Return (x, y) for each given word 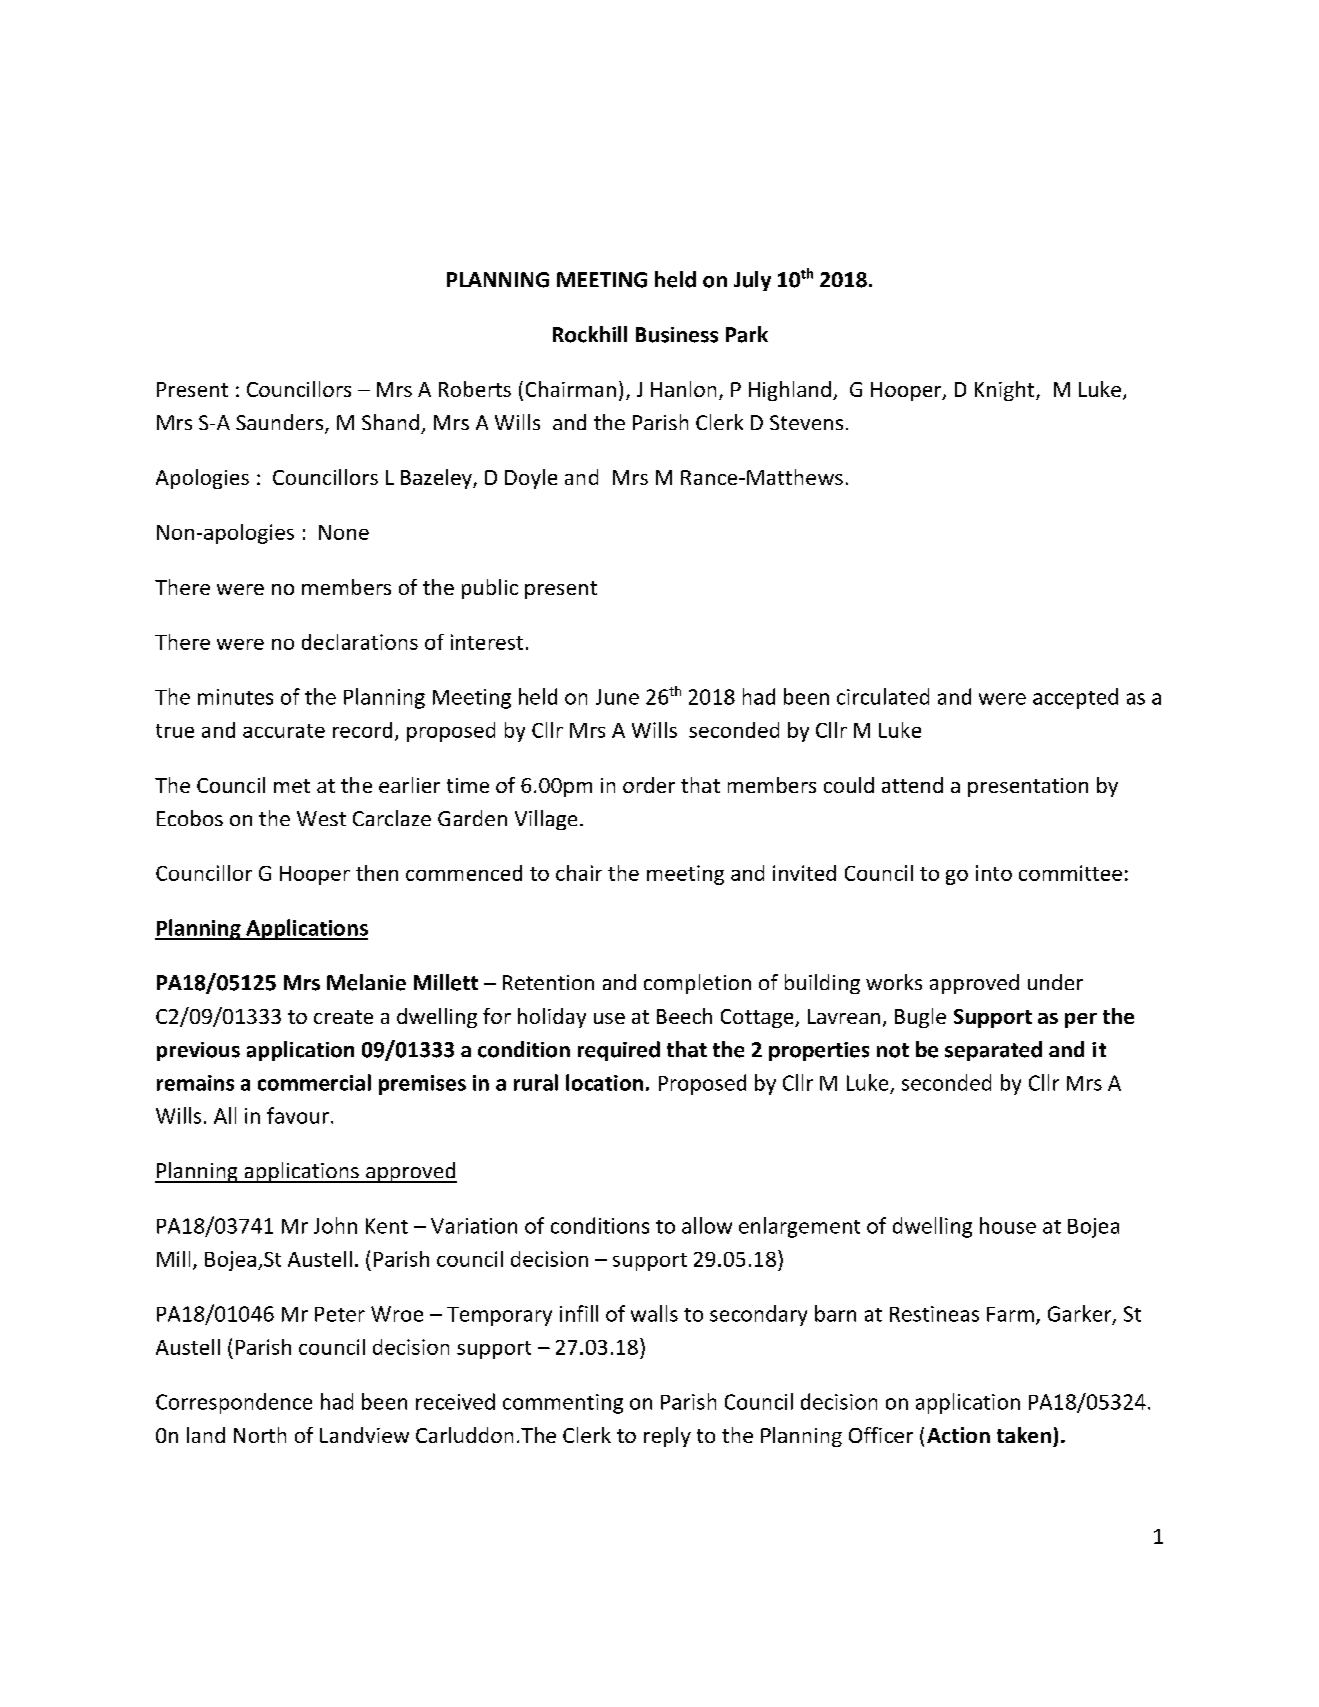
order (649, 785)
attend (912, 785)
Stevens (806, 422)
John (335, 1225)
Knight (1006, 391)
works (894, 982)
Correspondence (234, 1403)
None (344, 532)
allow (707, 1225)
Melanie (366, 982)
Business (677, 335)
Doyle (531, 479)
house (1008, 1225)
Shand (390, 422)
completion (697, 984)
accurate (284, 731)
